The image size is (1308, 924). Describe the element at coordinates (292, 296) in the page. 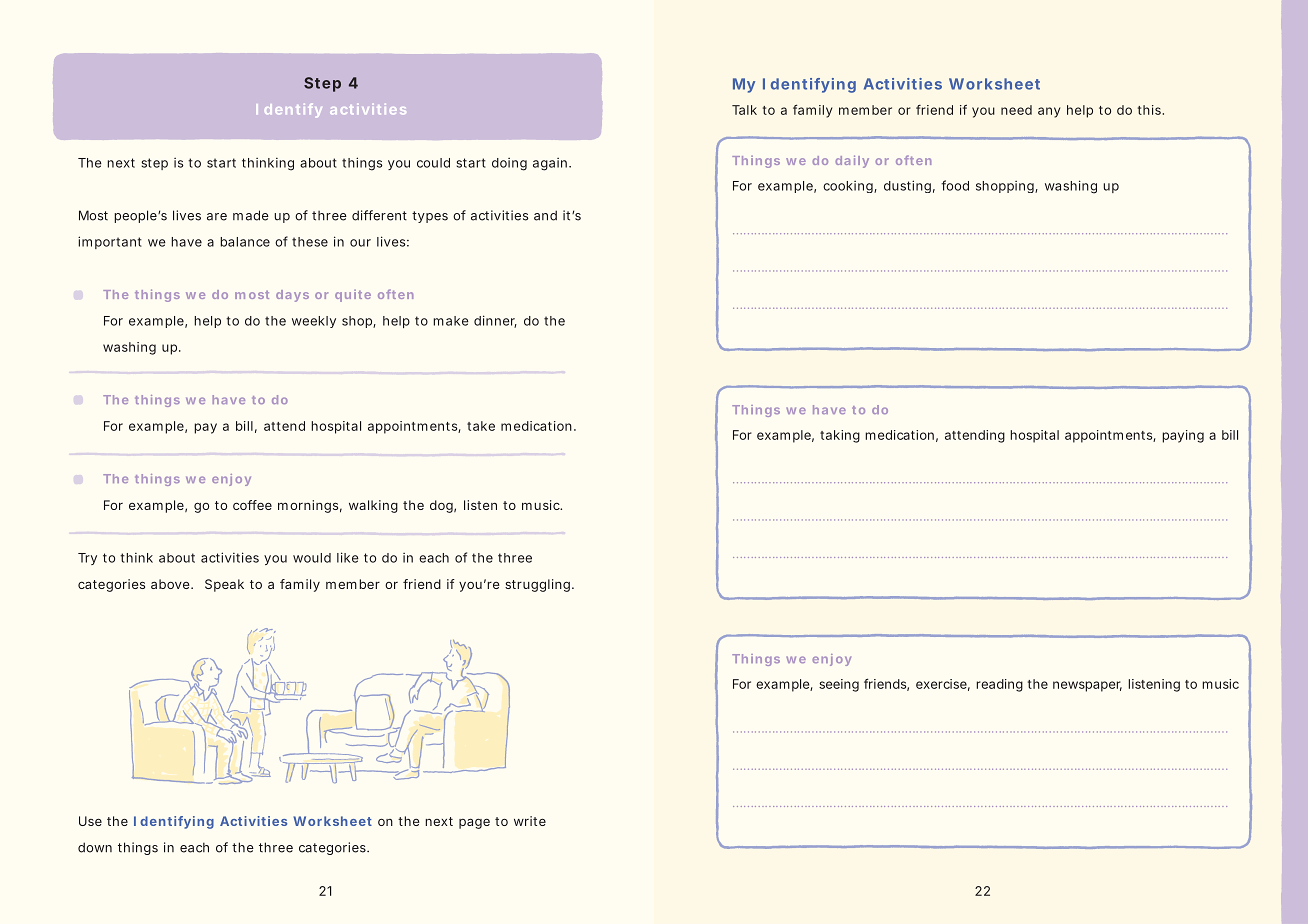

I see `days` at that location.
